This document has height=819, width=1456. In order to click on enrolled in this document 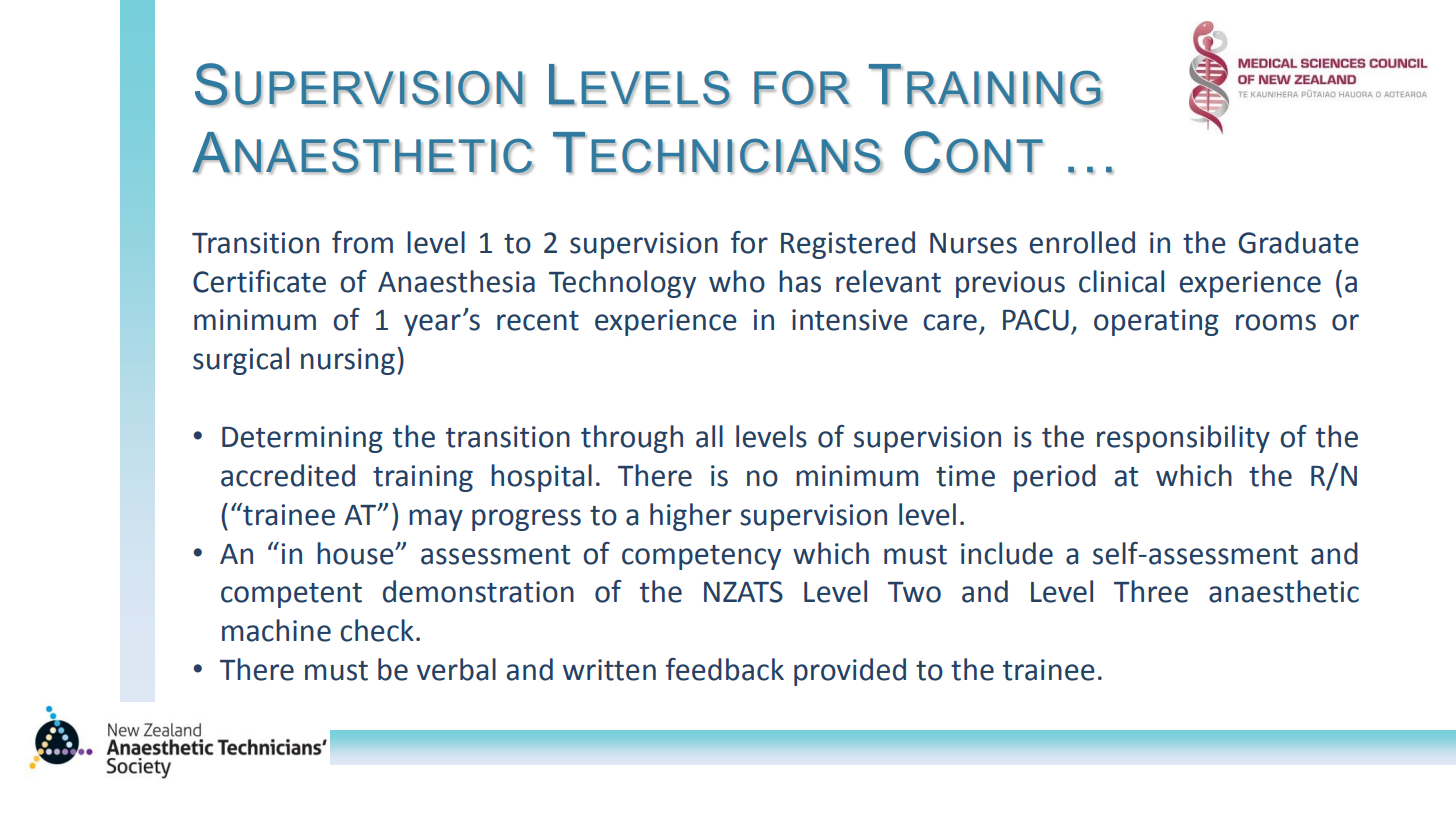, I will do `click(1082, 242)`.
